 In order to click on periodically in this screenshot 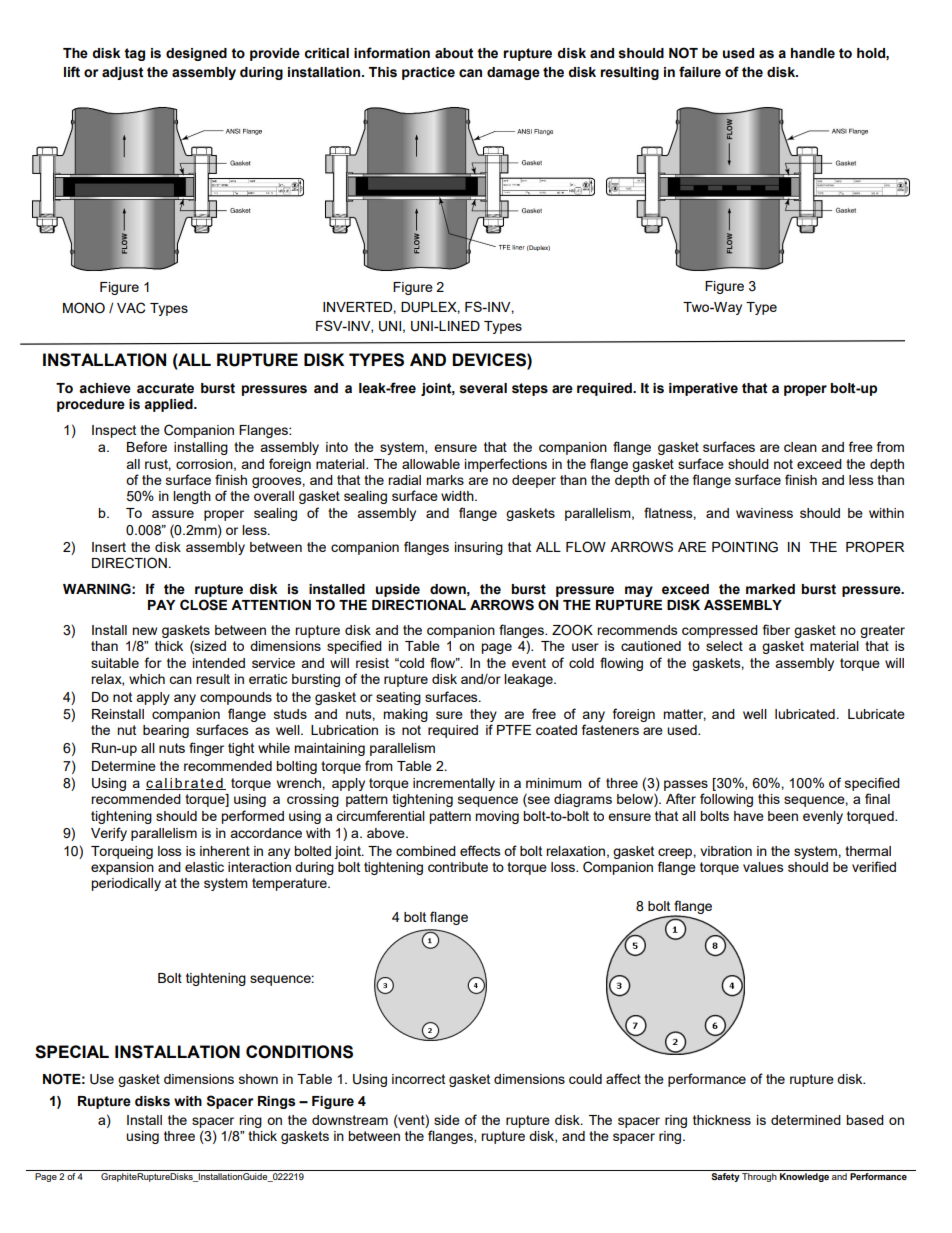, I will do `click(126, 884)`.
